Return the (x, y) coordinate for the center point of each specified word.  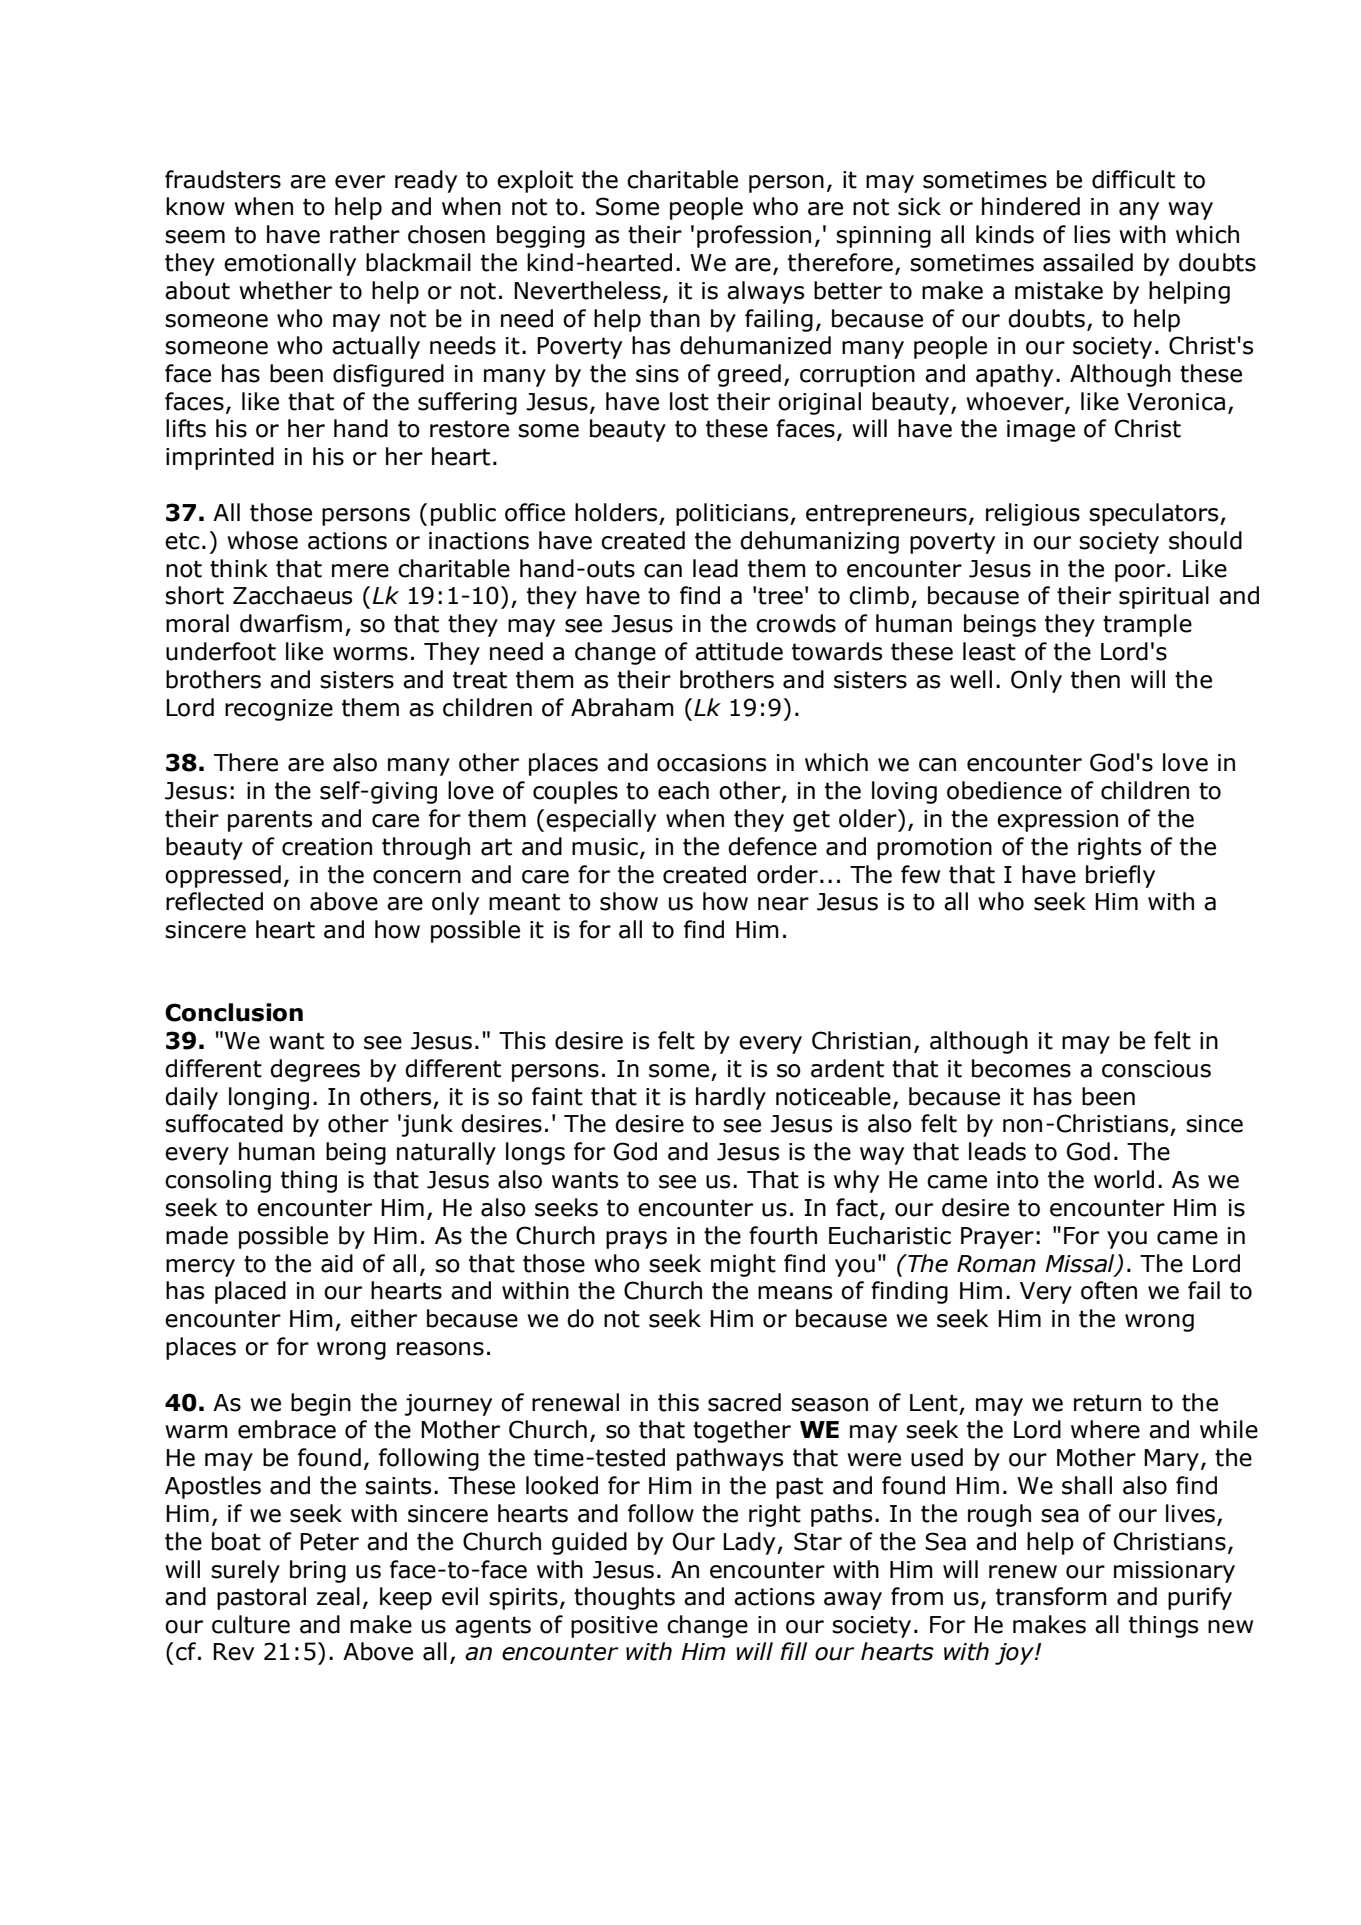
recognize (279, 710)
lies (1092, 234)
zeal (338, 1596)
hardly (731, 1098)
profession (754, 236)
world (1124, 1179)
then (1095, 679)
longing (269, 1098)
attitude (739, 651)
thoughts (624, 1598)
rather (365, 234)
